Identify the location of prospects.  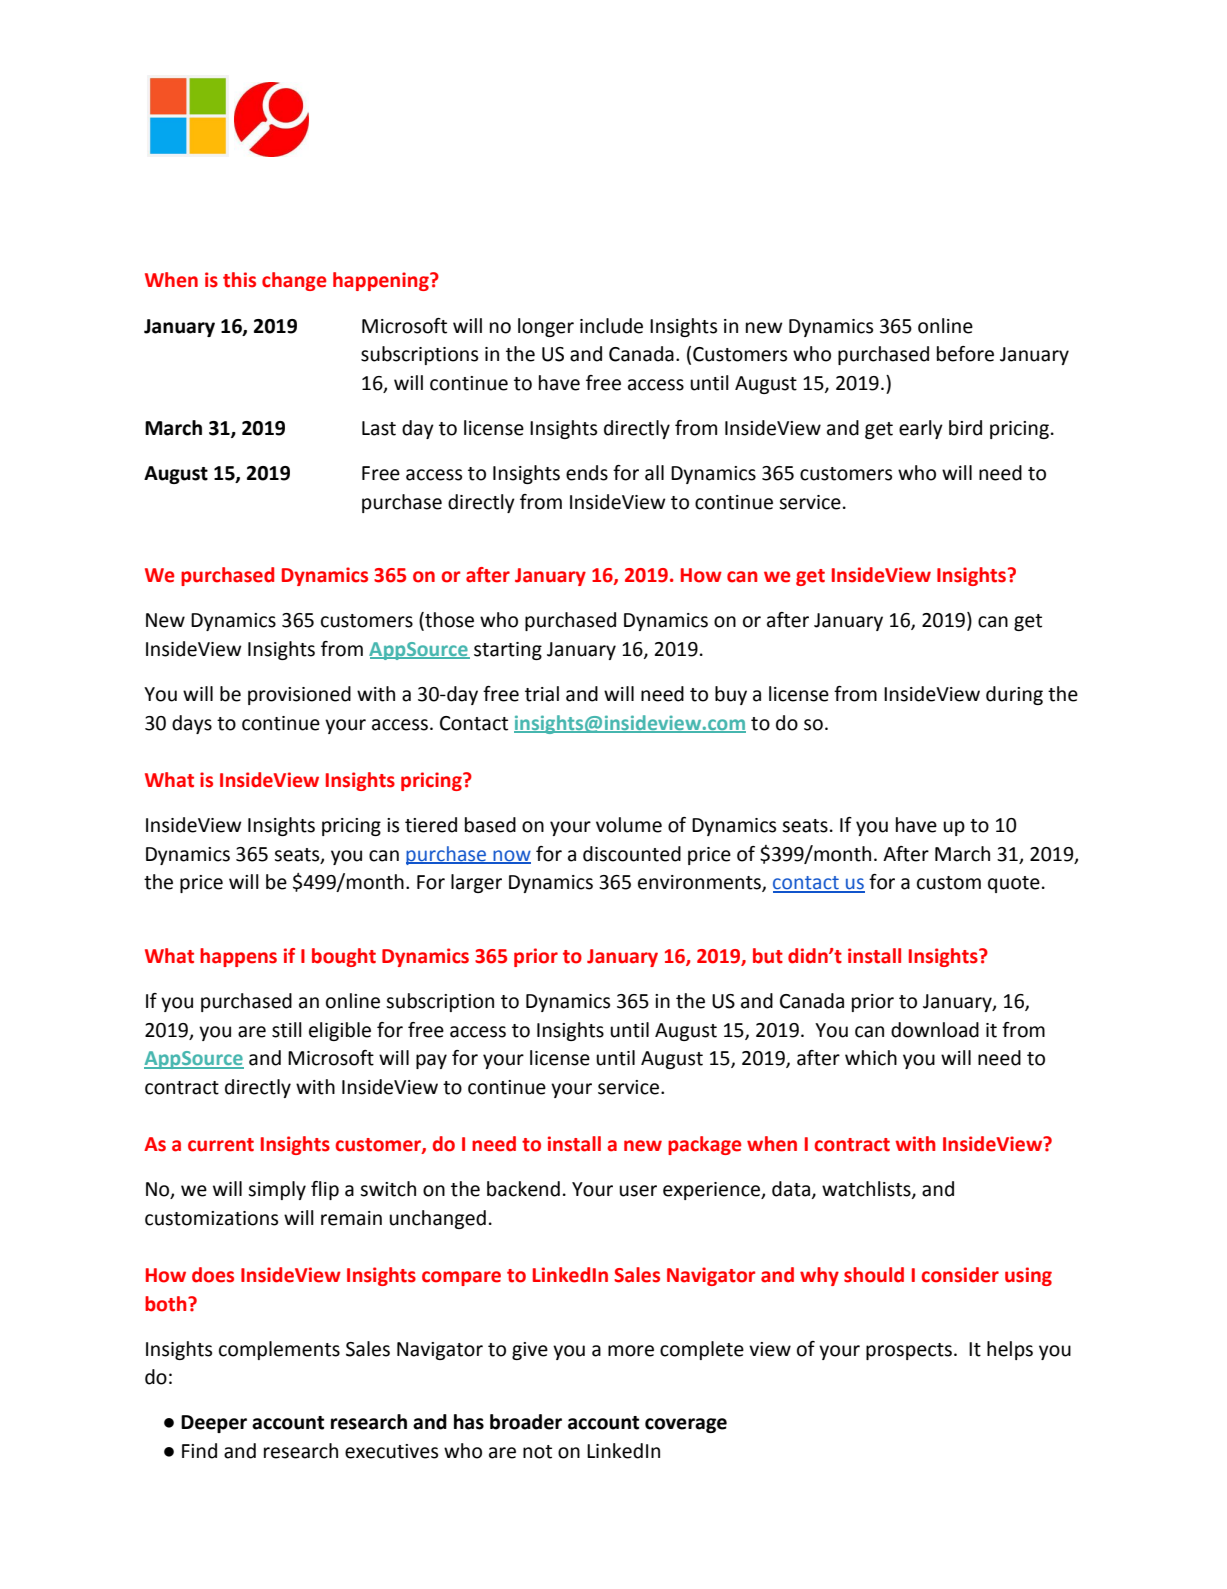
(909, 1351).
